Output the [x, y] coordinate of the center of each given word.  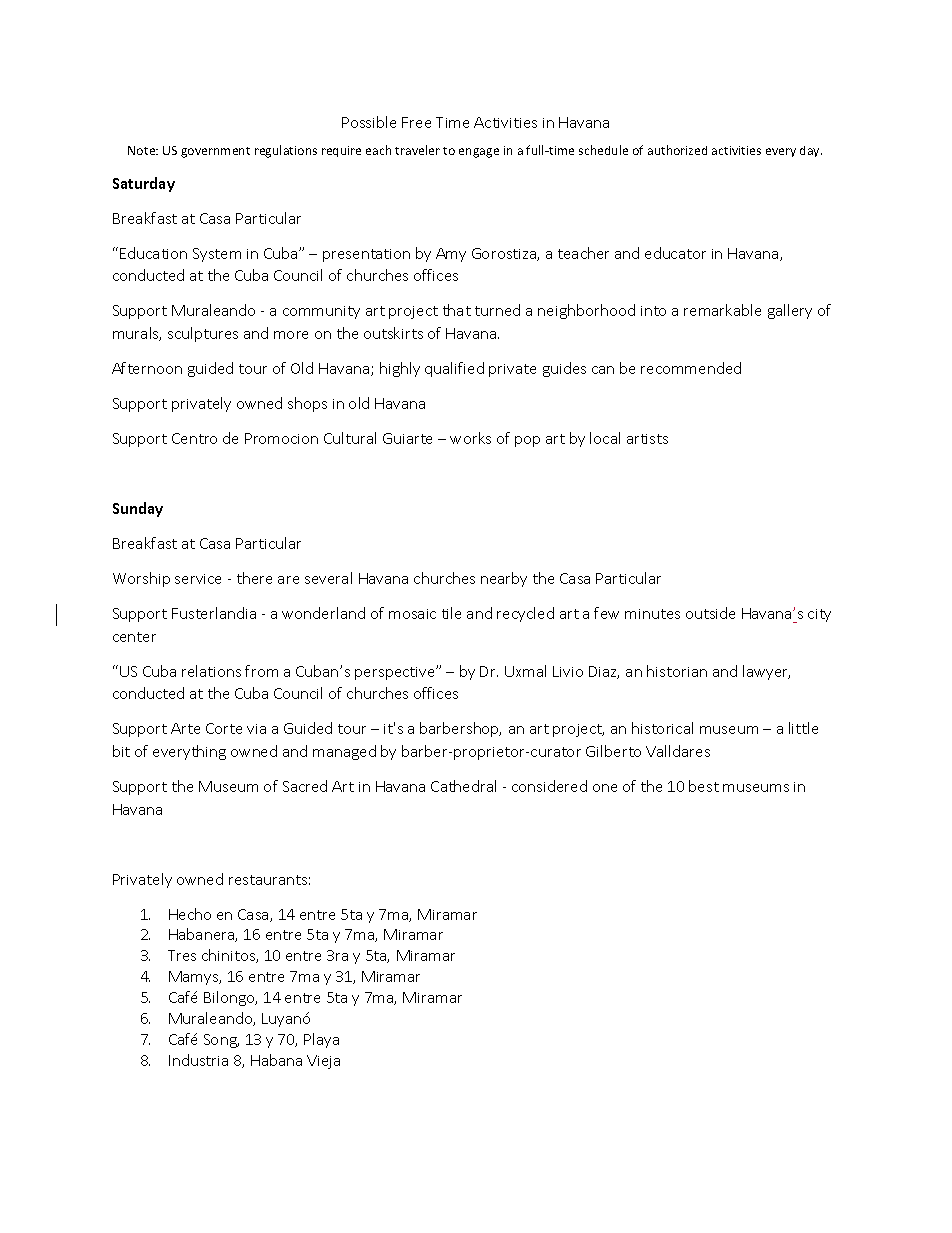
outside [710, 613]
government [215, 152]
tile [451, 613]
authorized [677, 150]
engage [479, 153]
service [198, 579]
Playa [321, 1040]
